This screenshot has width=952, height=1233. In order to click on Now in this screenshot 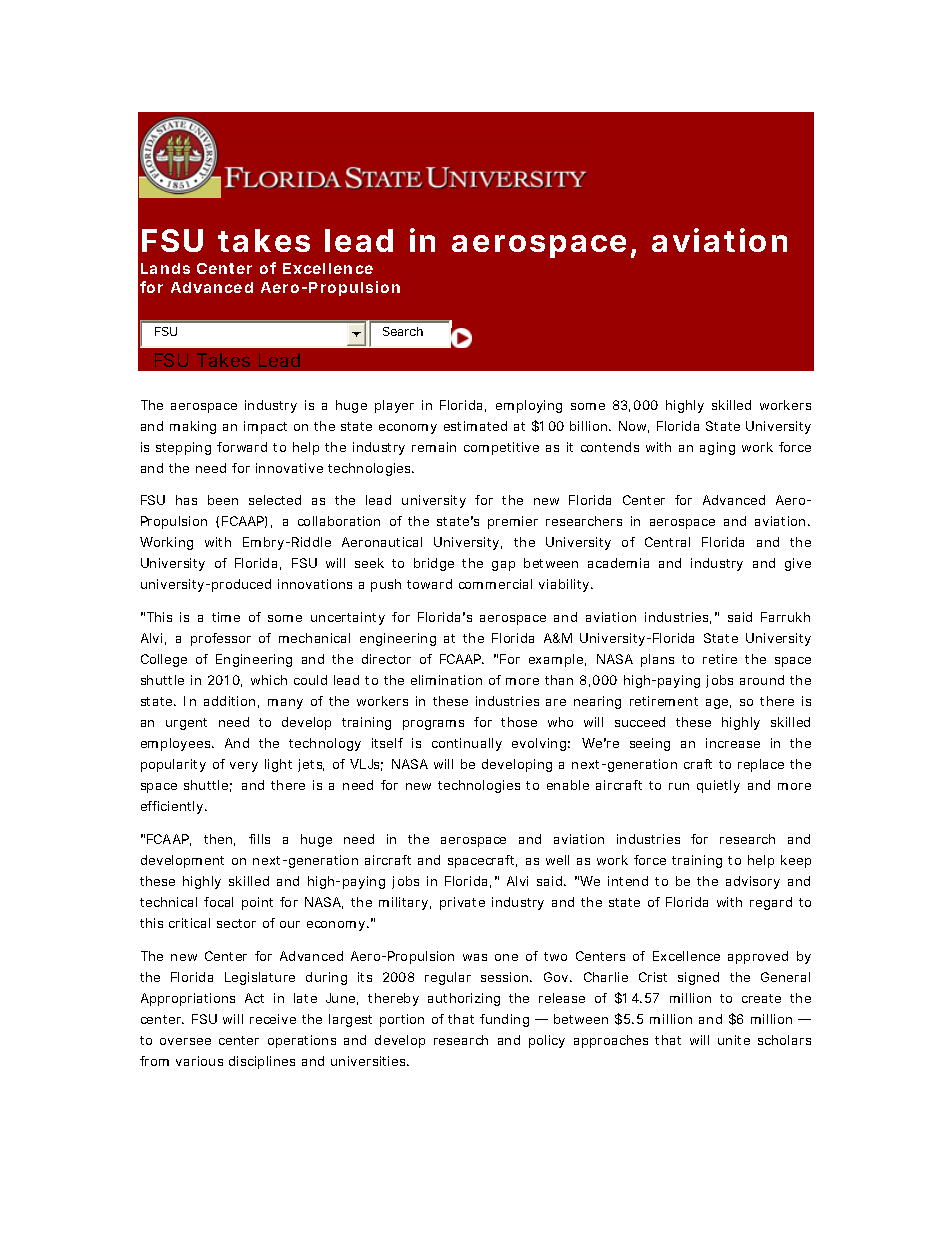, I will do `click(634, 427)`.
